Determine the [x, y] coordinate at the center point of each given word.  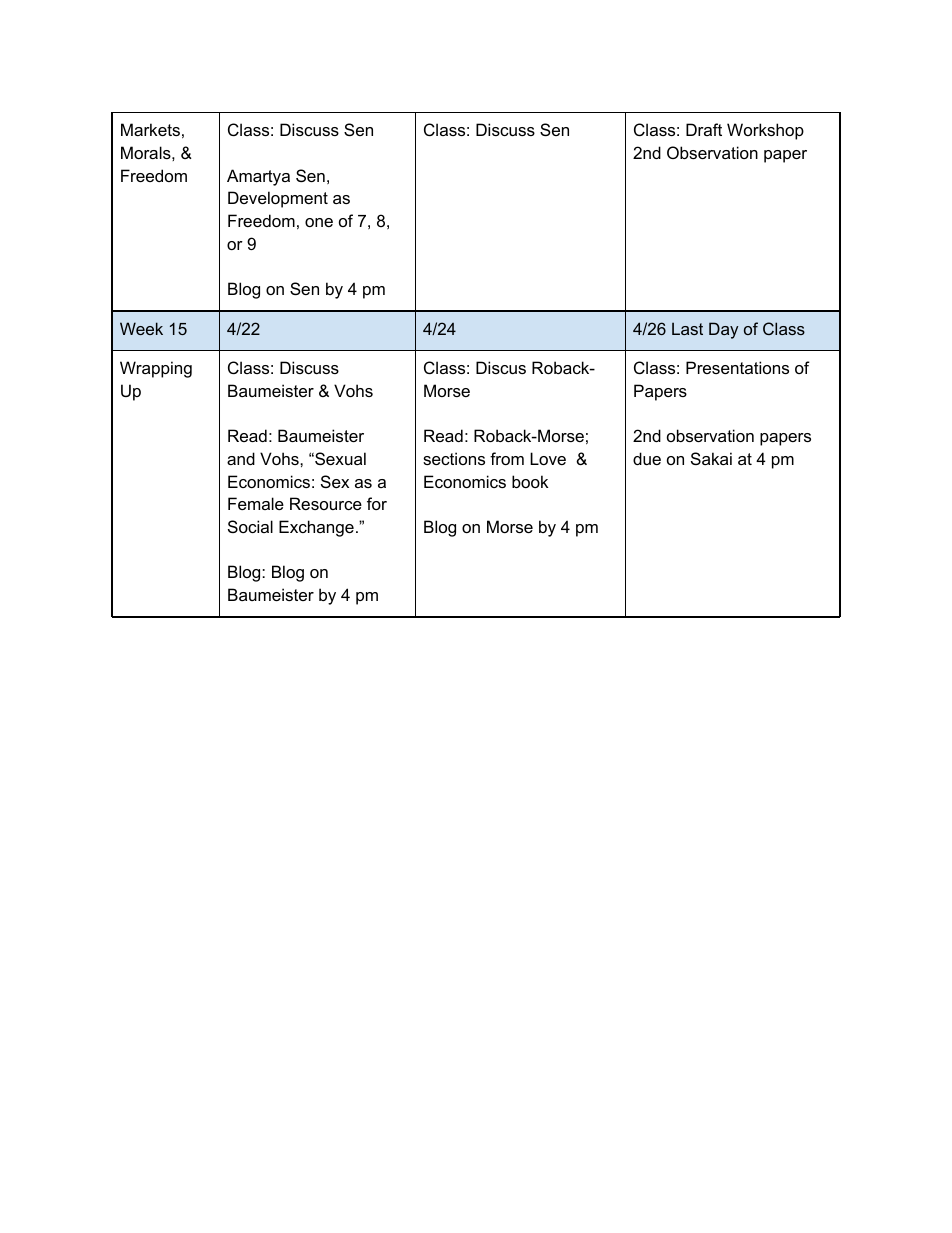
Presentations [737, 367]
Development [278, 199]
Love [548, 458]
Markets [150, 129]
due [647, 458]
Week [141, 328]
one [319, 222]
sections [454, 458]
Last [687, 328]
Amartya [258, 177]
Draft [704, 129]
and [241, 458]
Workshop [765, 131]
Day [723, 330]
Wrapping [156, 369]
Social [250, 526]
